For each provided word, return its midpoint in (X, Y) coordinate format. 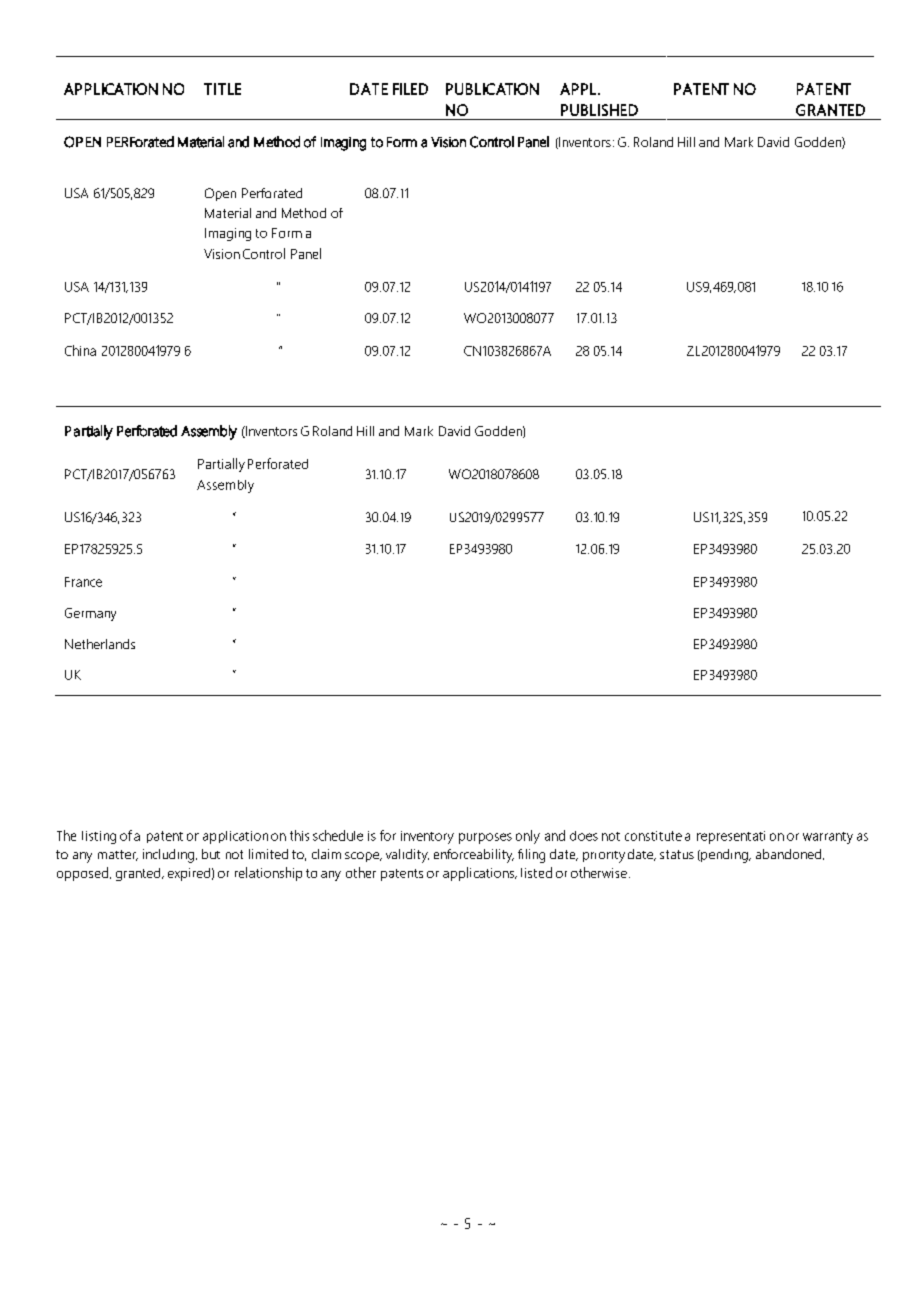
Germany (90, 614)
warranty (828, 838)
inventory (427, 837)
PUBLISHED (599, 110)
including (168, 856)
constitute (653, 836)
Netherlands (100, 644)
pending (724, 856)
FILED (410, 89)
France (83, 582)
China (80, 350)
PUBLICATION (492, 89)
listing (99, 837)
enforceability (474, 856)
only (528, 837)
